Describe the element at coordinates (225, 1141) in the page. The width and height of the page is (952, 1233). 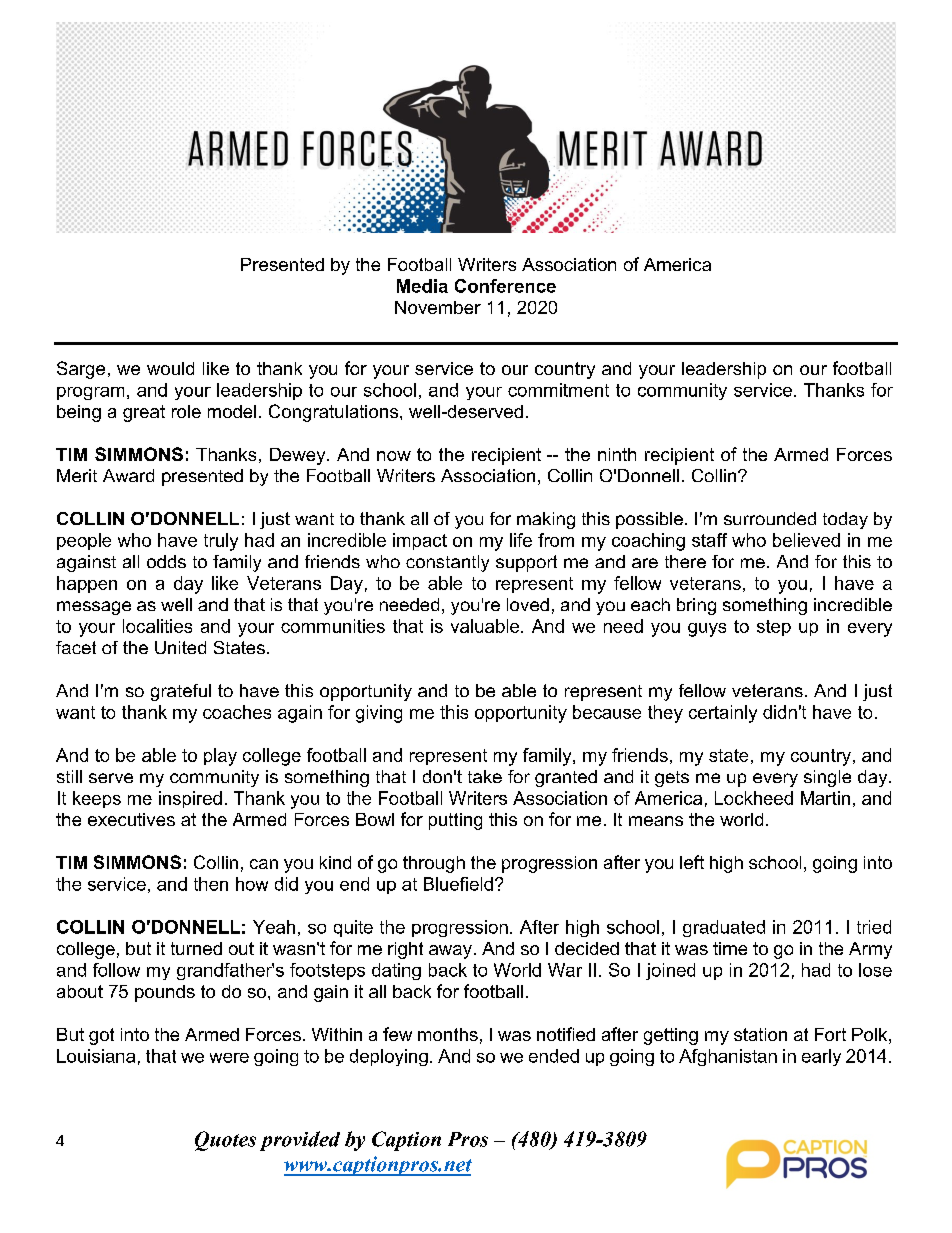
I see `Quotes` at that location.
